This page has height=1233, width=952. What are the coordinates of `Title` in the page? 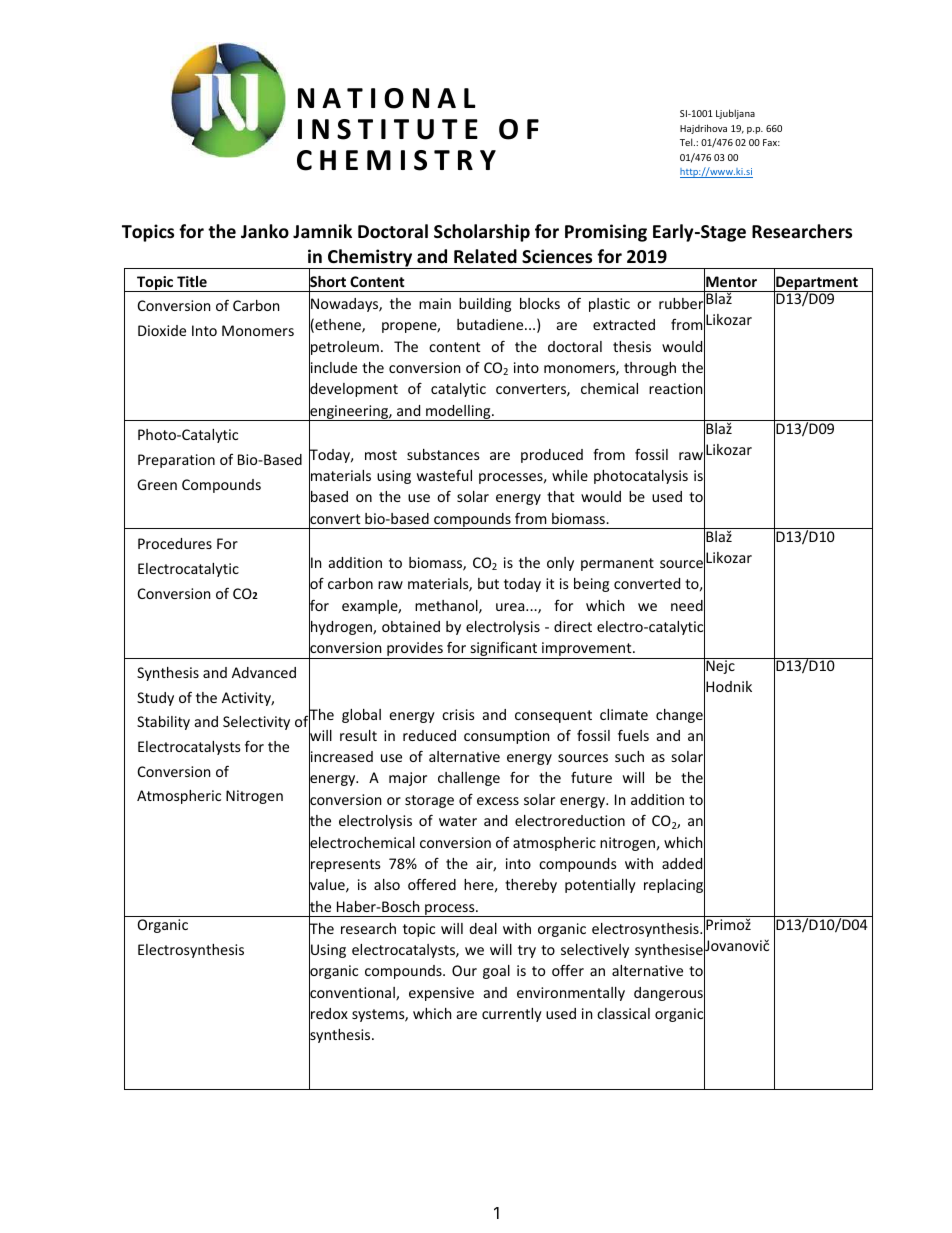 It's located at (192, 281).
